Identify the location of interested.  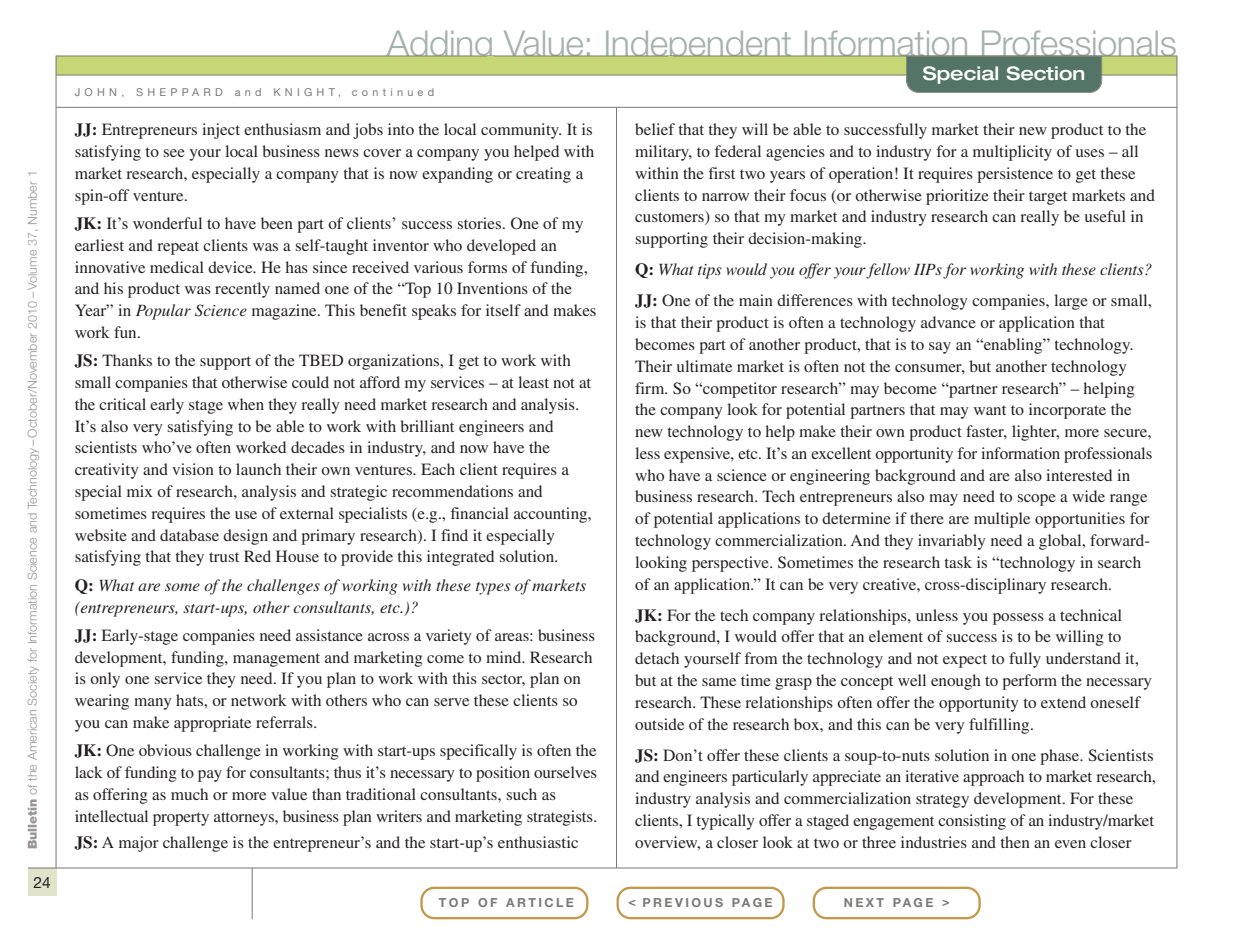
(1079, 475).
